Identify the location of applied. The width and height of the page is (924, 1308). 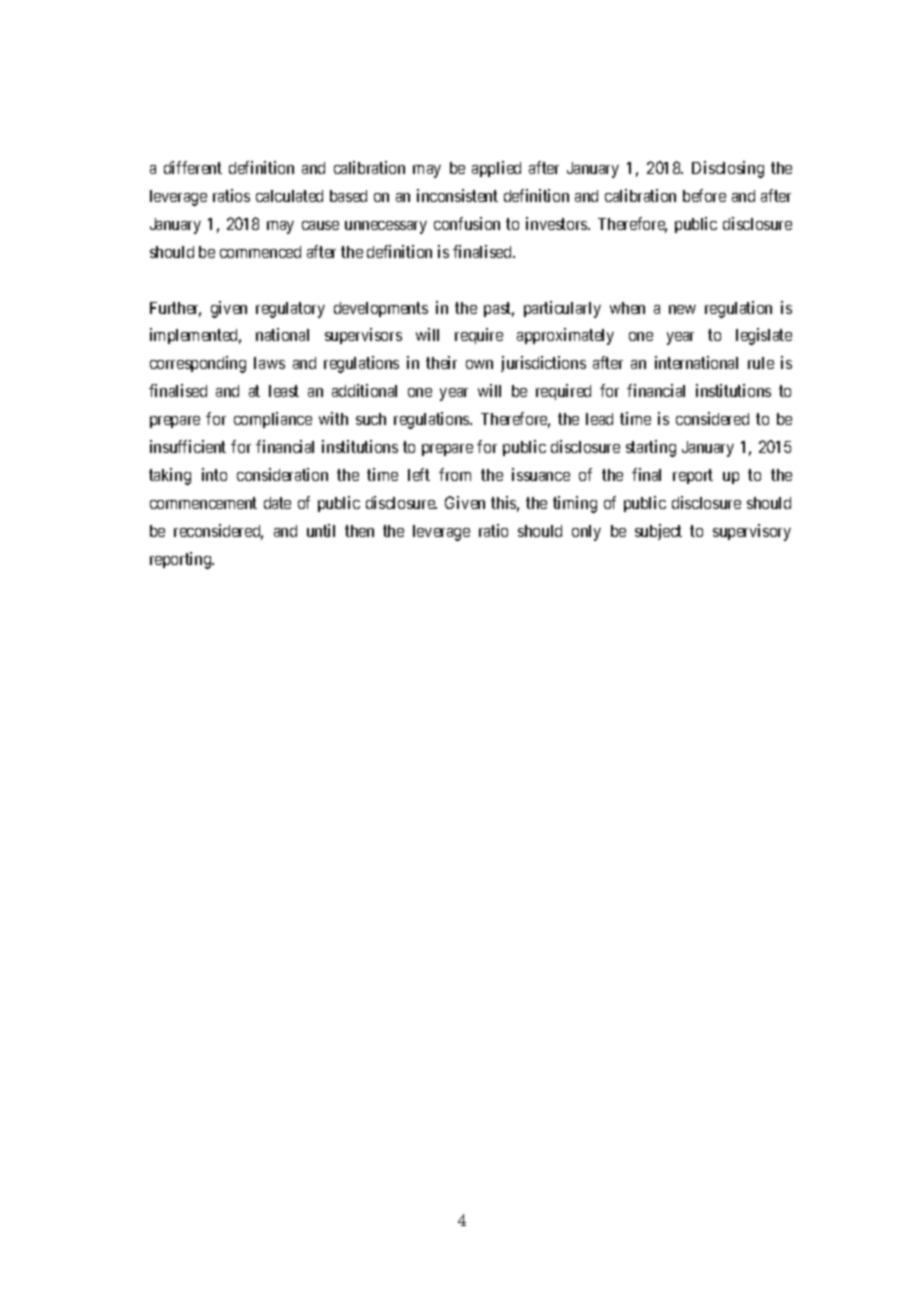
(496, 169).
